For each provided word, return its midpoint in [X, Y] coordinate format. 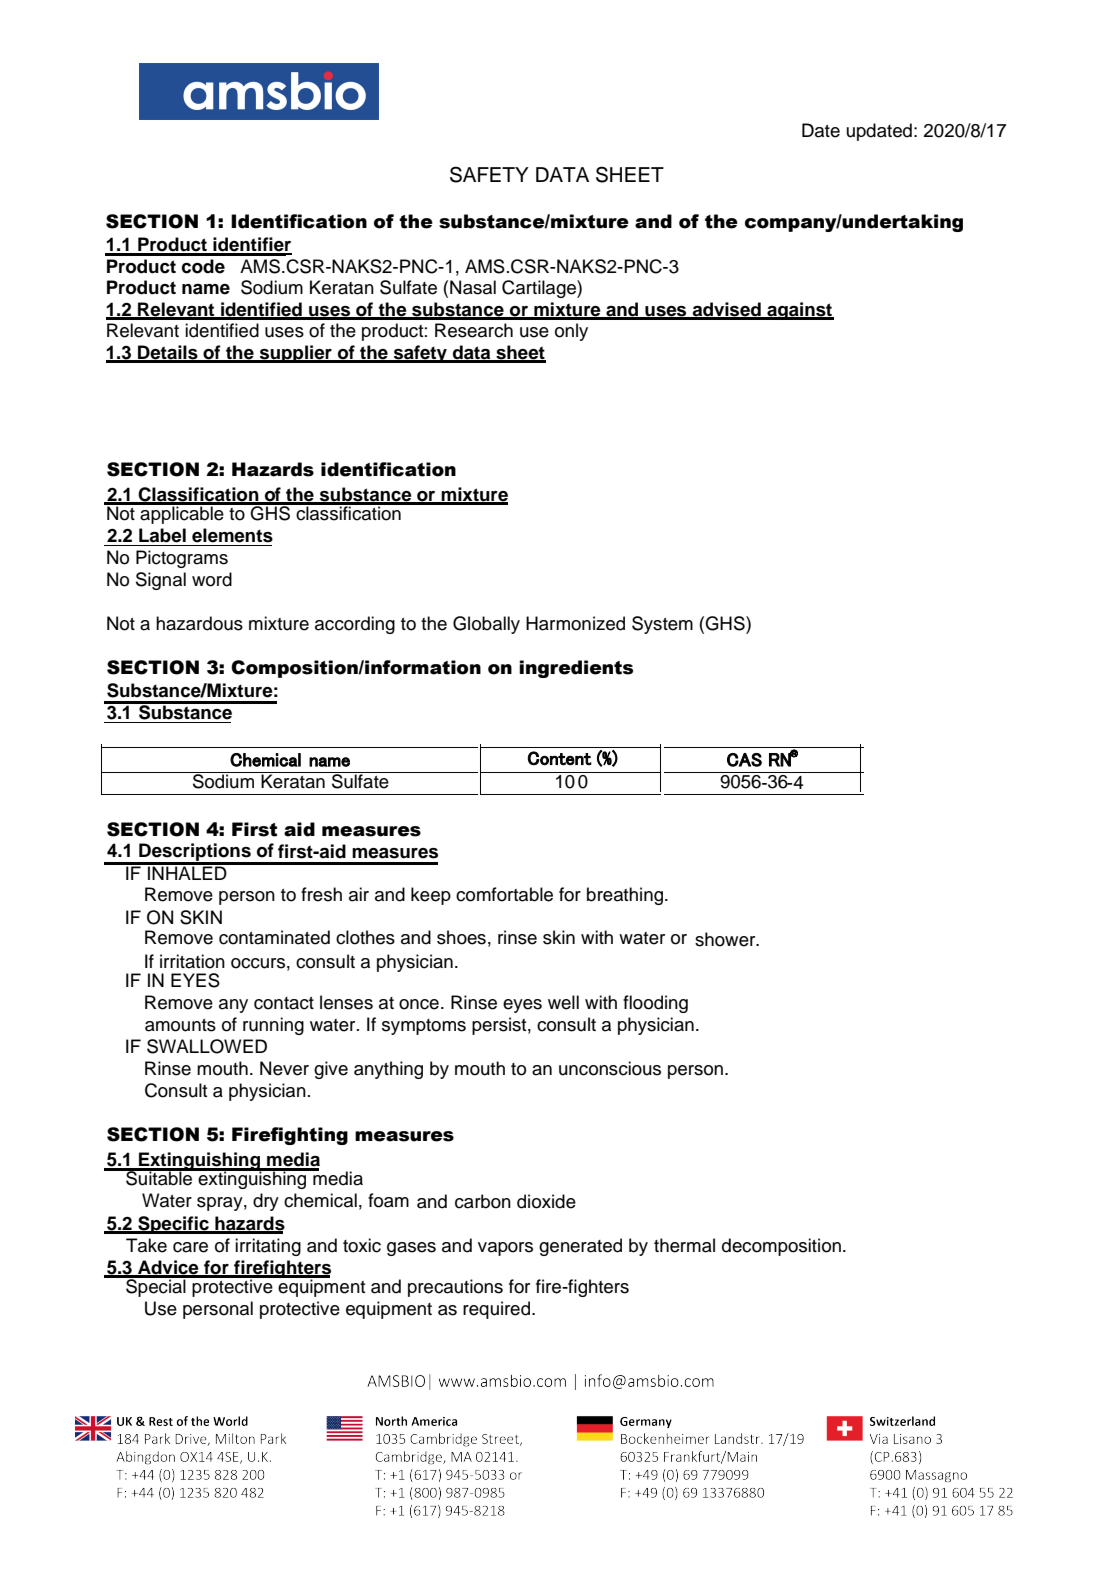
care [190, 1247]
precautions [455, 1288]
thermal [684, 1245]
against [799, 311]
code [203, 266]
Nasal [473, 287]
